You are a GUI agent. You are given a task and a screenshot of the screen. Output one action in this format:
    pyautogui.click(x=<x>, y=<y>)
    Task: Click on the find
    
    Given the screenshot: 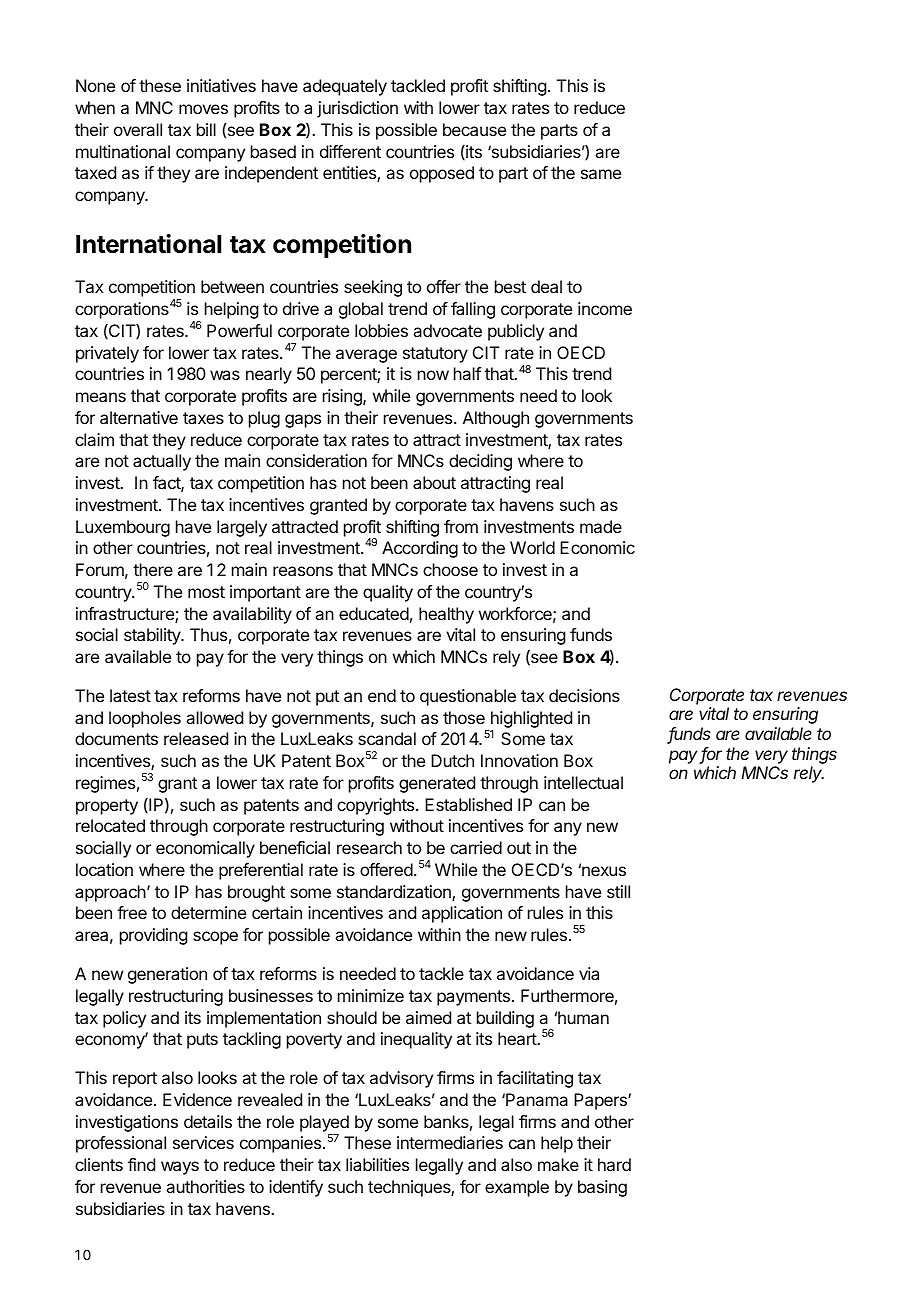 What is the action you would take?
    pyautogui.click(x=141, y=1164)
